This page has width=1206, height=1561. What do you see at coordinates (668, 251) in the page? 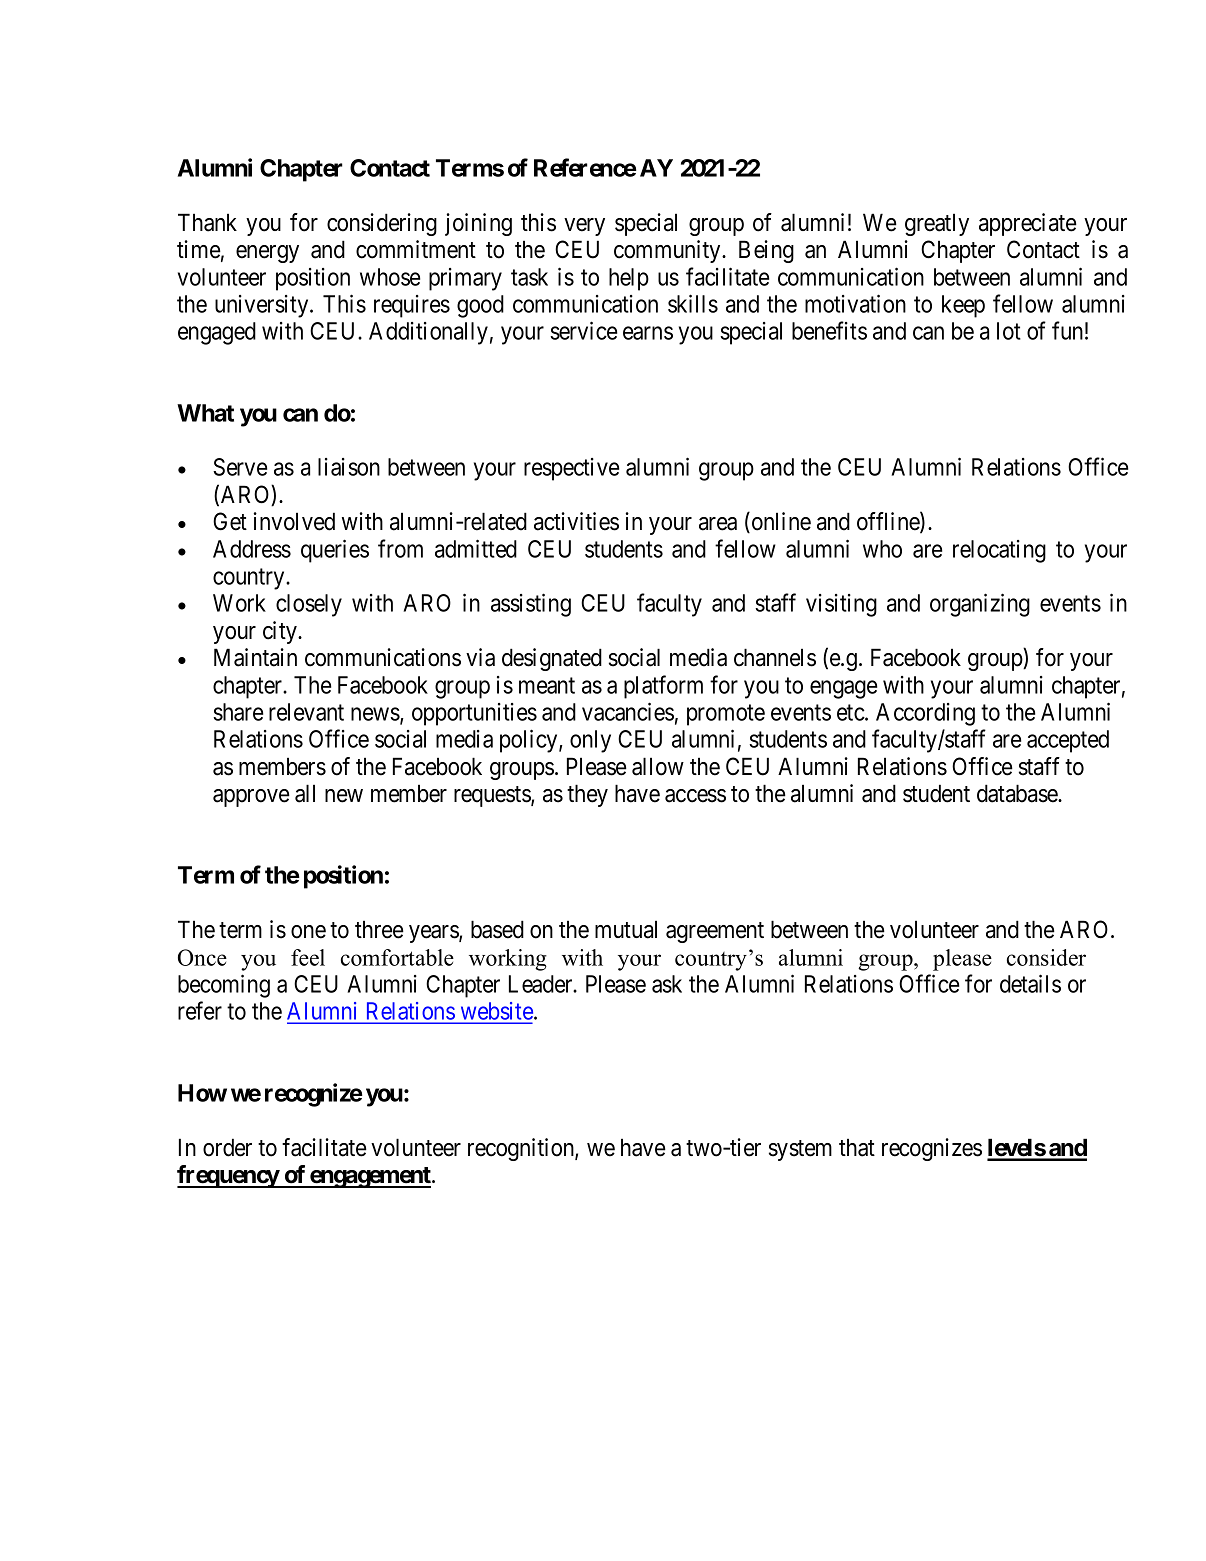
I see `community` at bounding box center [668, 251].
